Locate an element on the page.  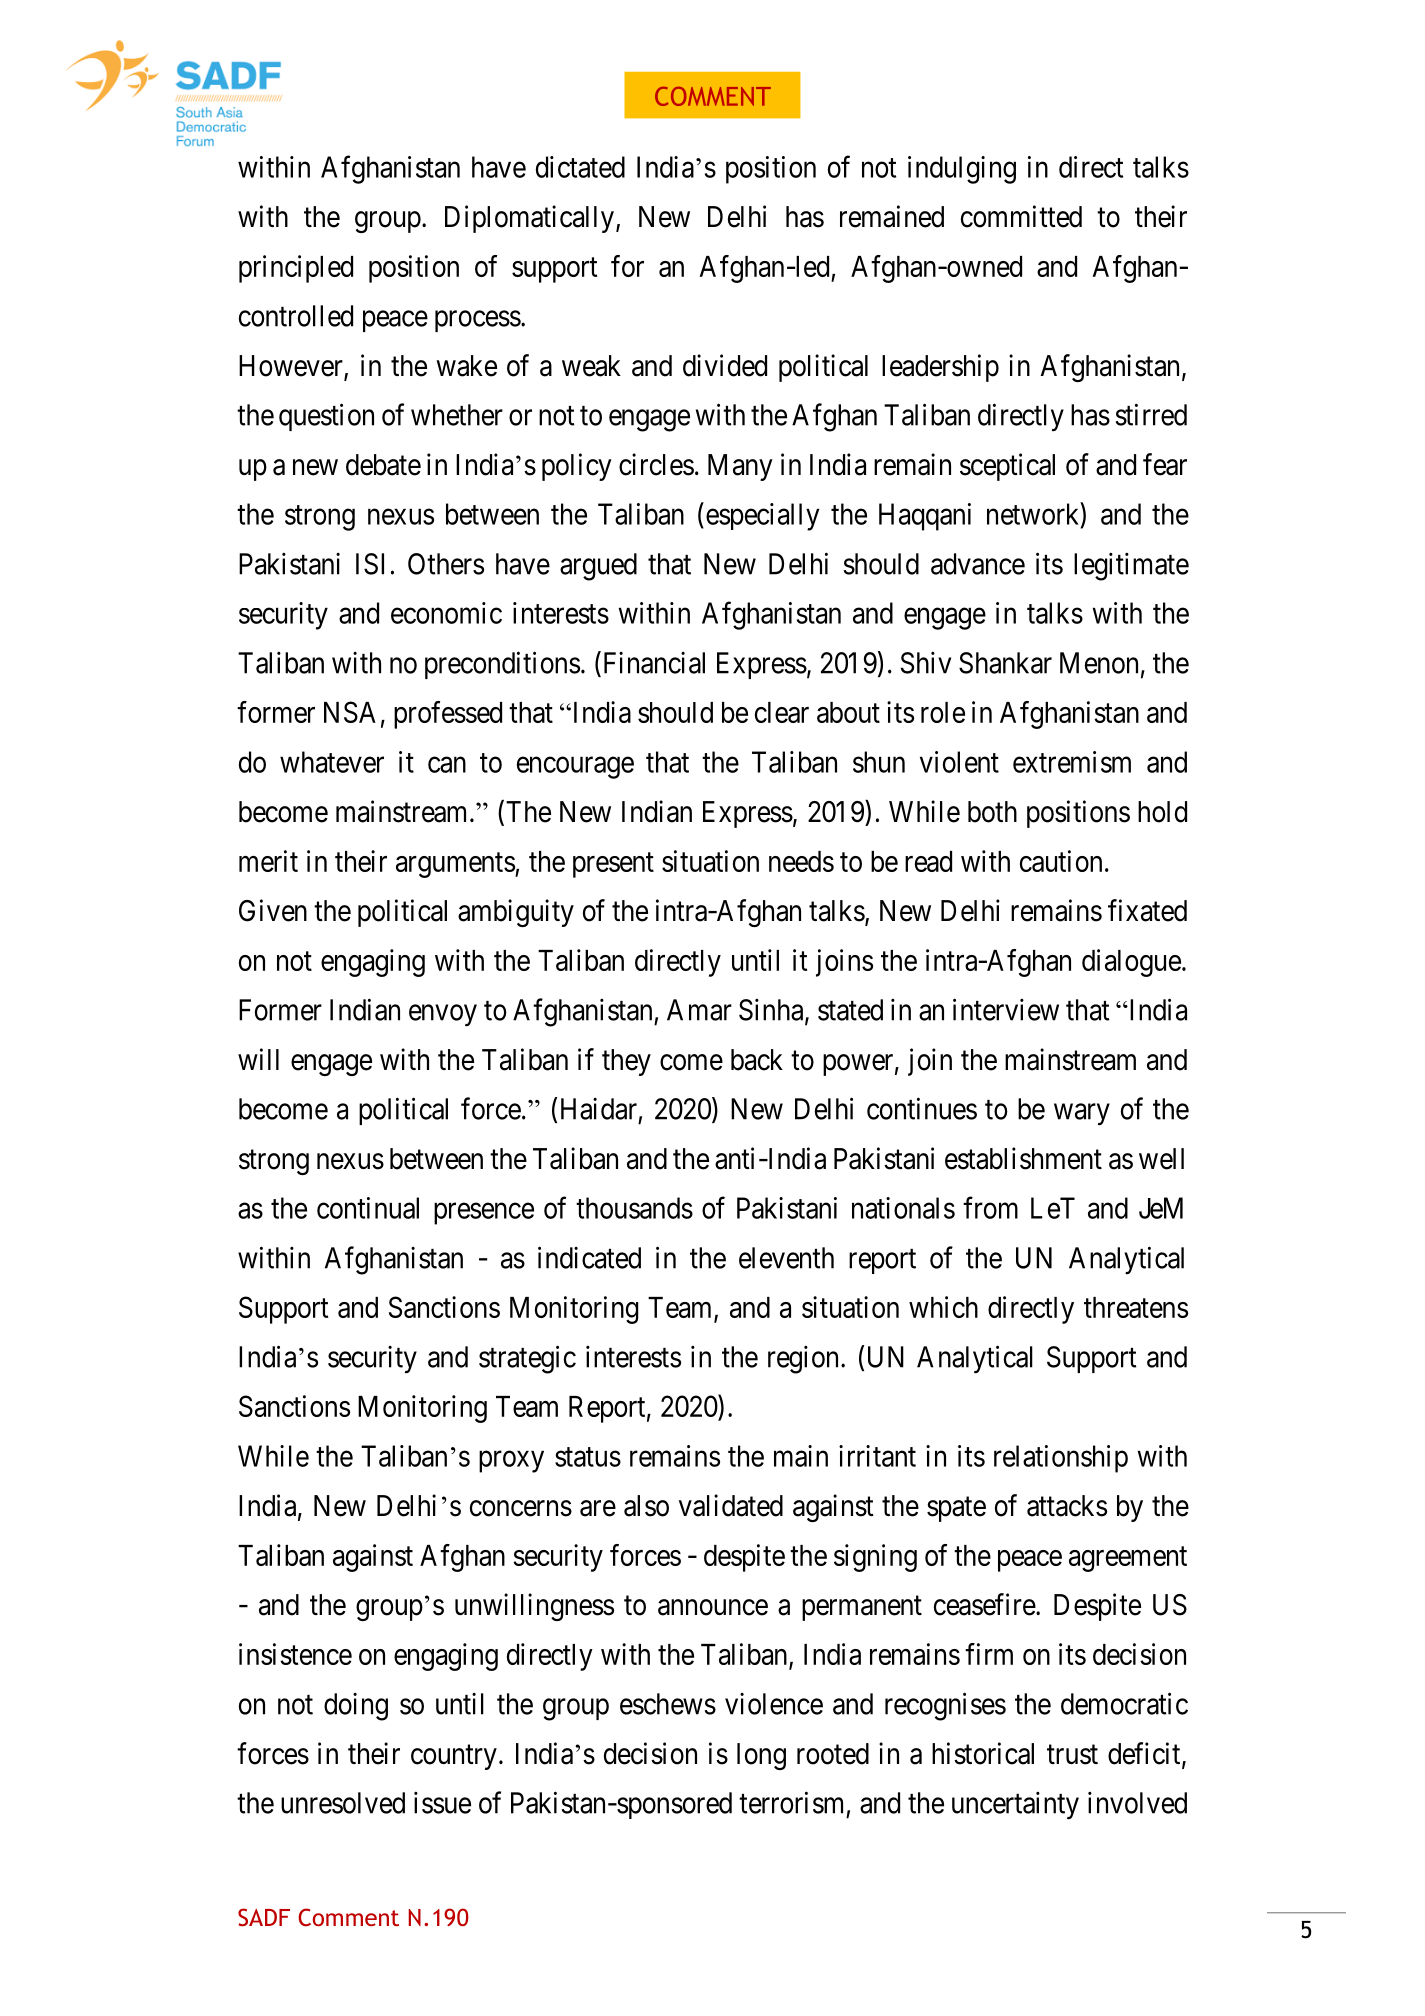
eleventh is located at coordinates (786, 1258).
